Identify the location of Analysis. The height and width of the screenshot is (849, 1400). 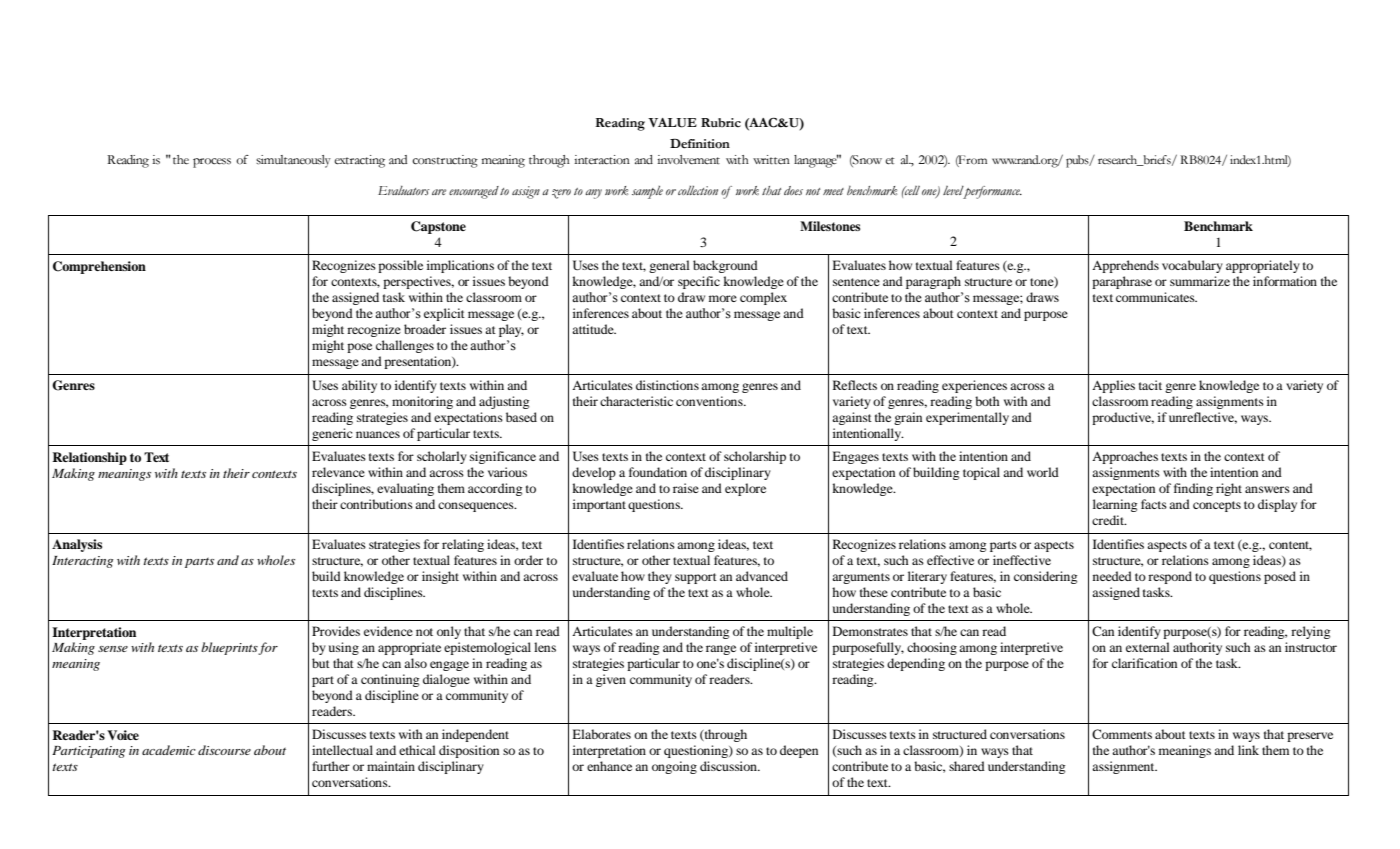
(77, 545).
